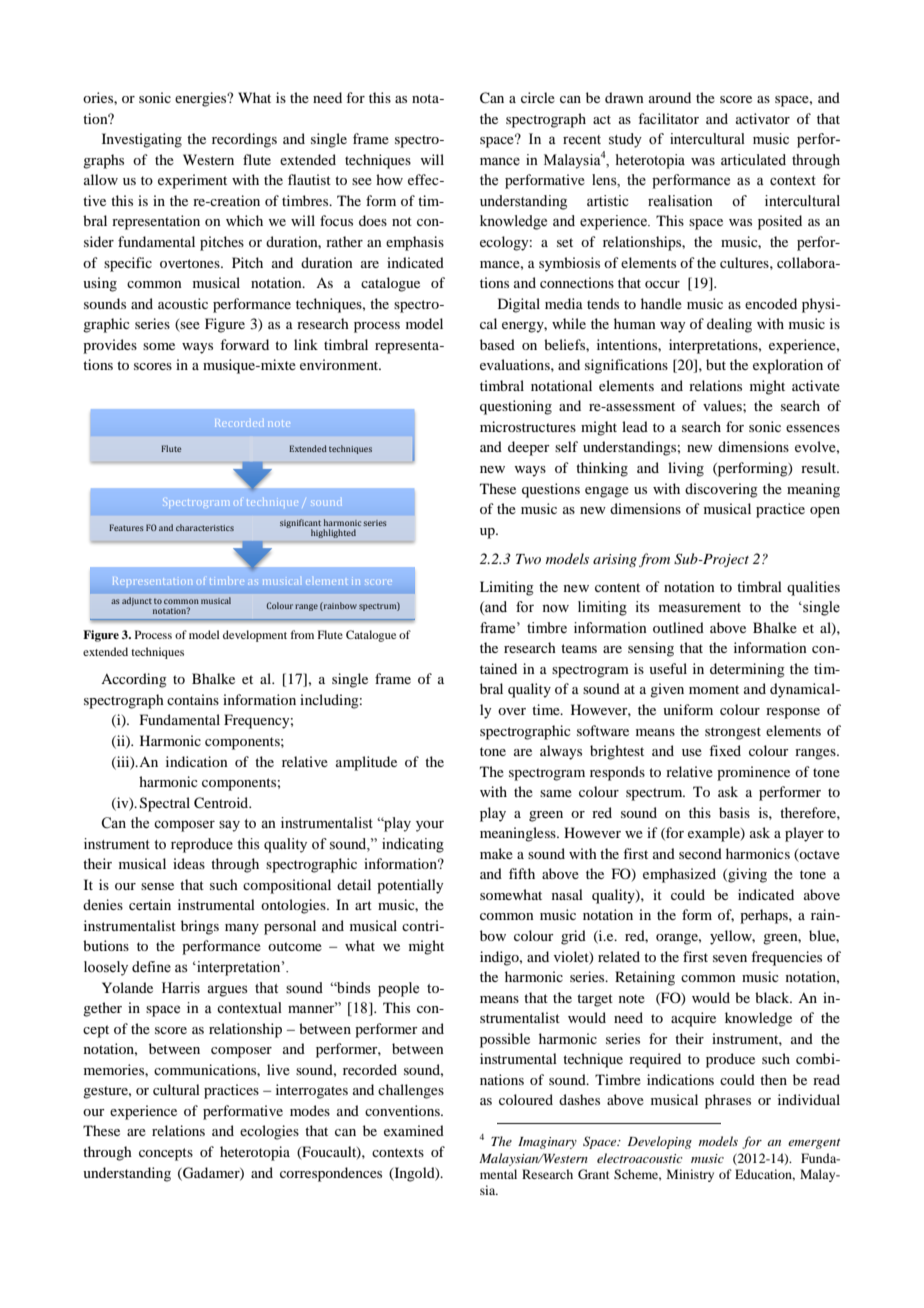 The width and height of the screenshot is (924, 1308). What do you see at coordinates (763, 118) in the screenshot?
I see `activator` at bounding box center [763, 118].
